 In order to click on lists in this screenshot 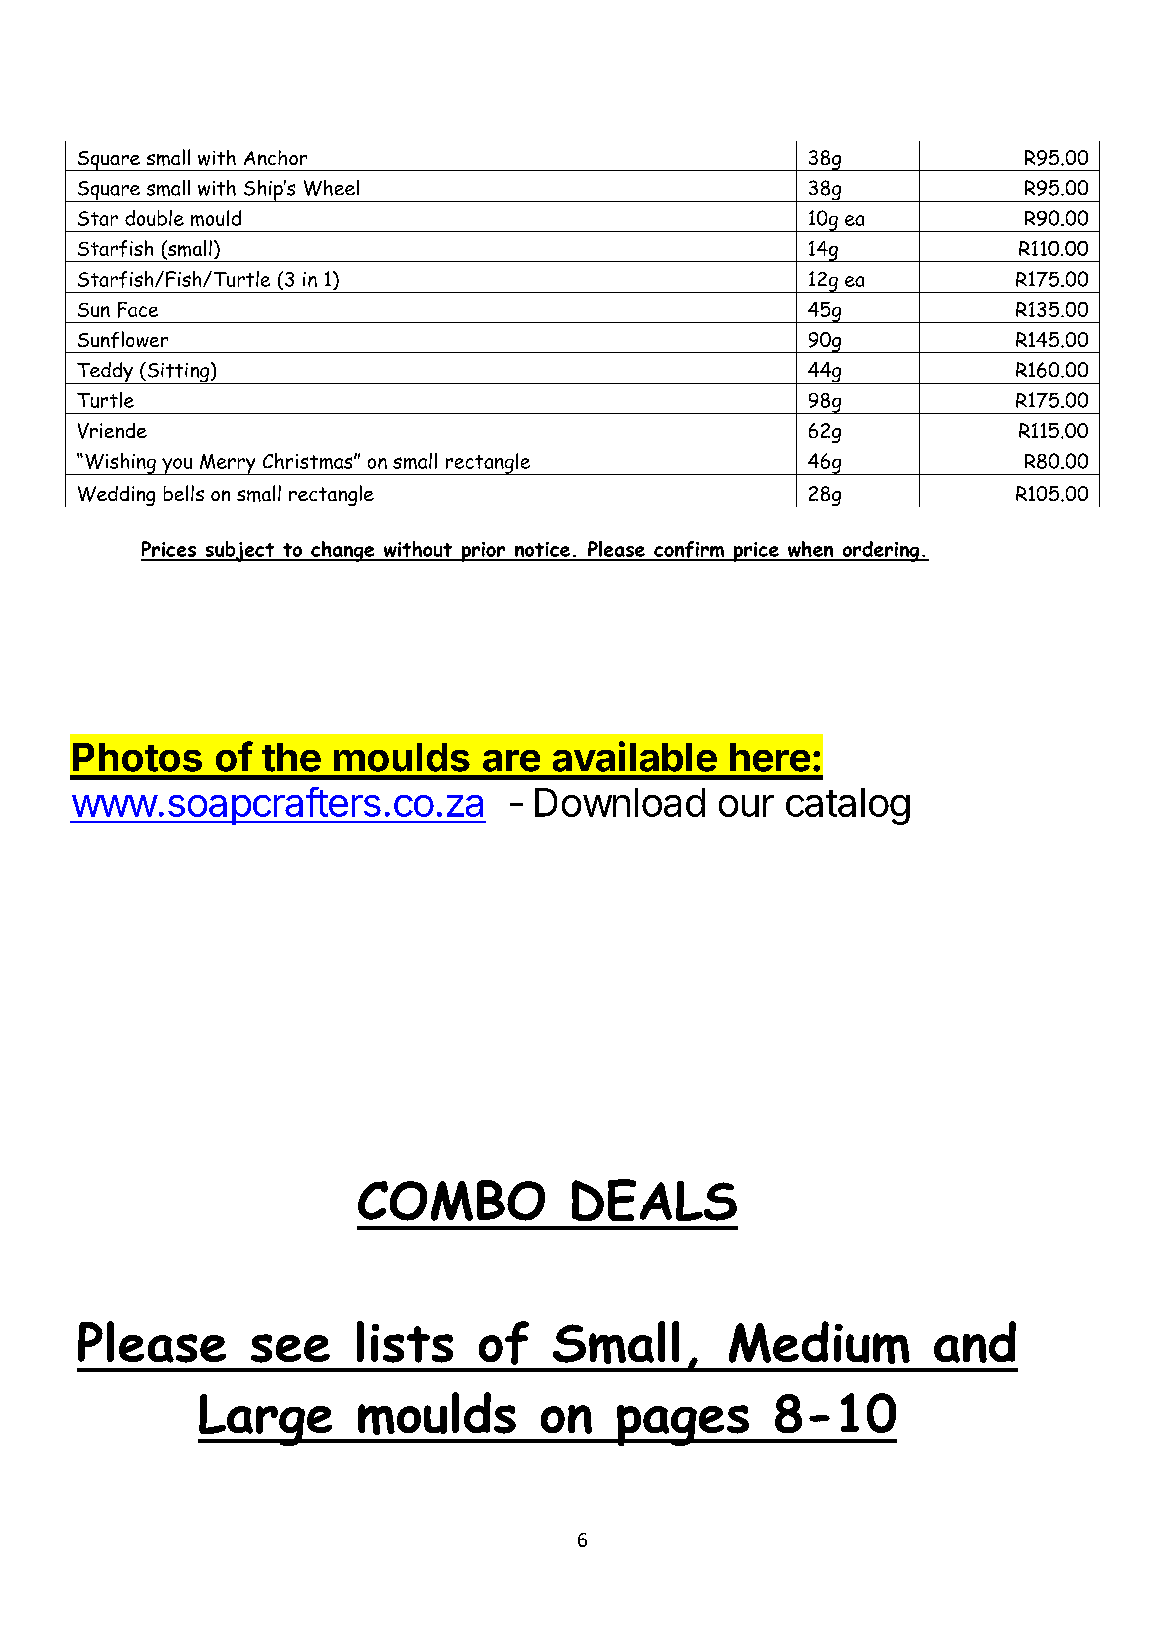, I will do `click(405, 1342)`.
